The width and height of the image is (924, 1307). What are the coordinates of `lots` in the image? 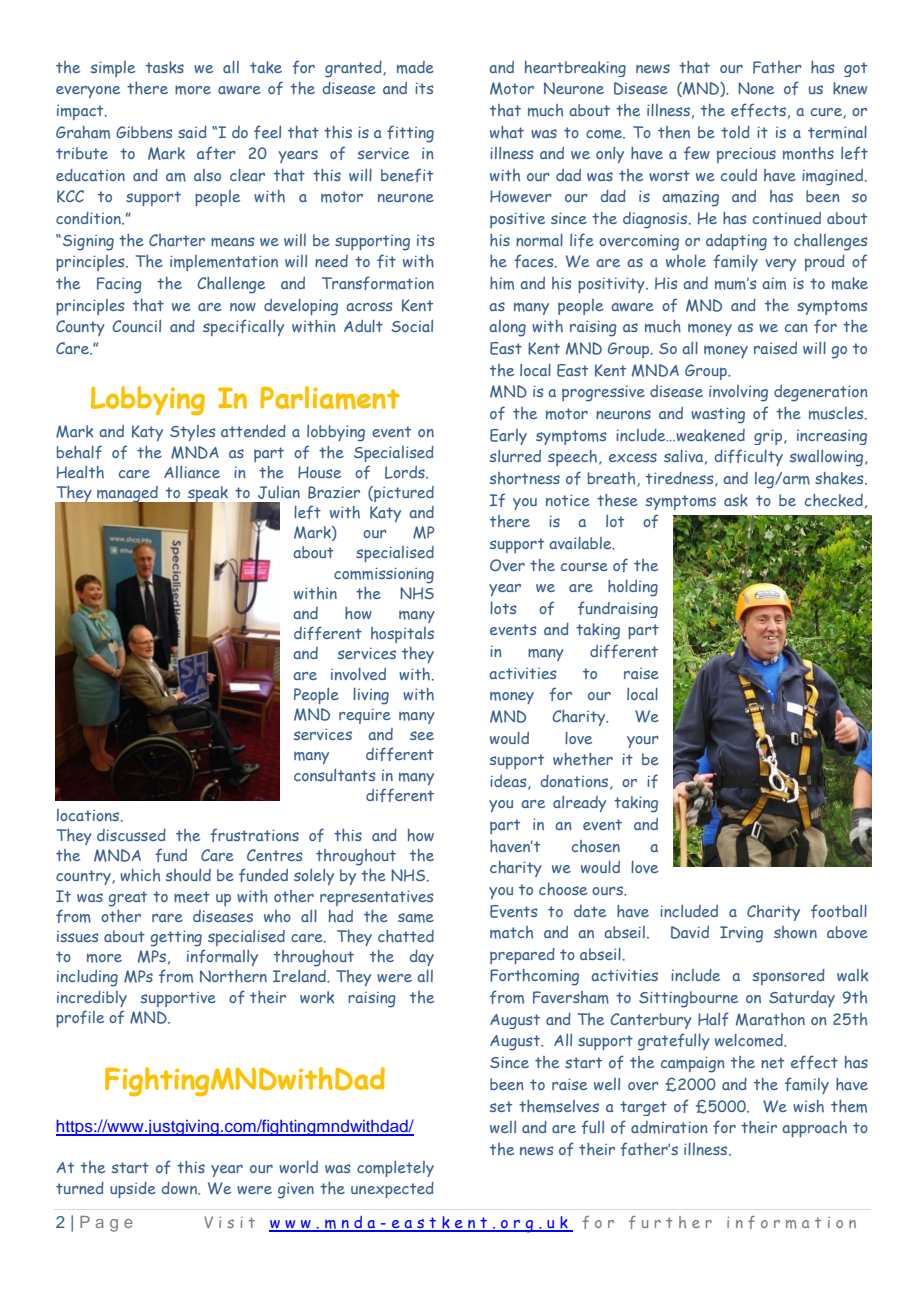 It's located at (503, 608).
